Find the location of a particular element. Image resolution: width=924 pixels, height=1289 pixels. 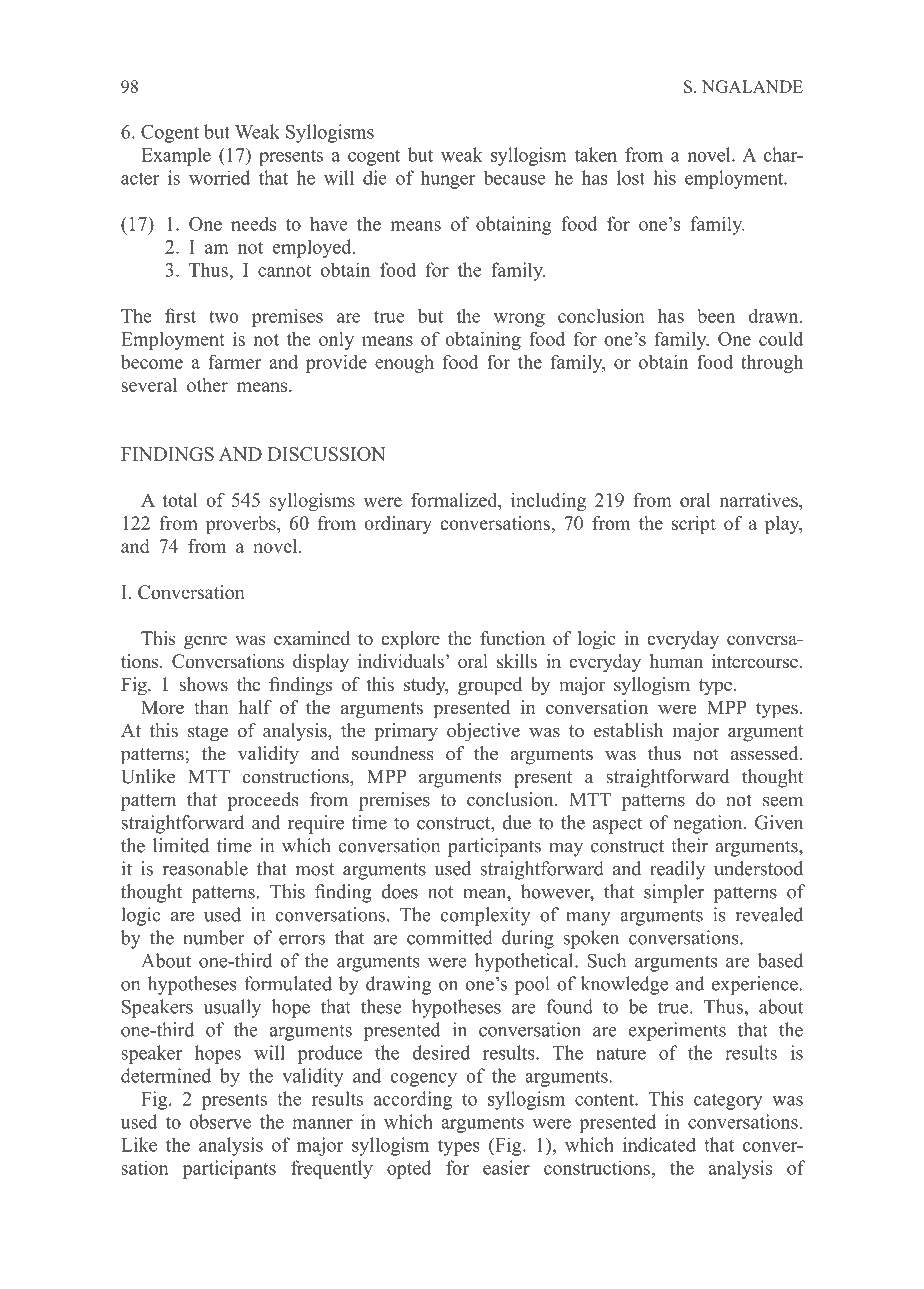

observe is located at coordinates (220, 1121).
